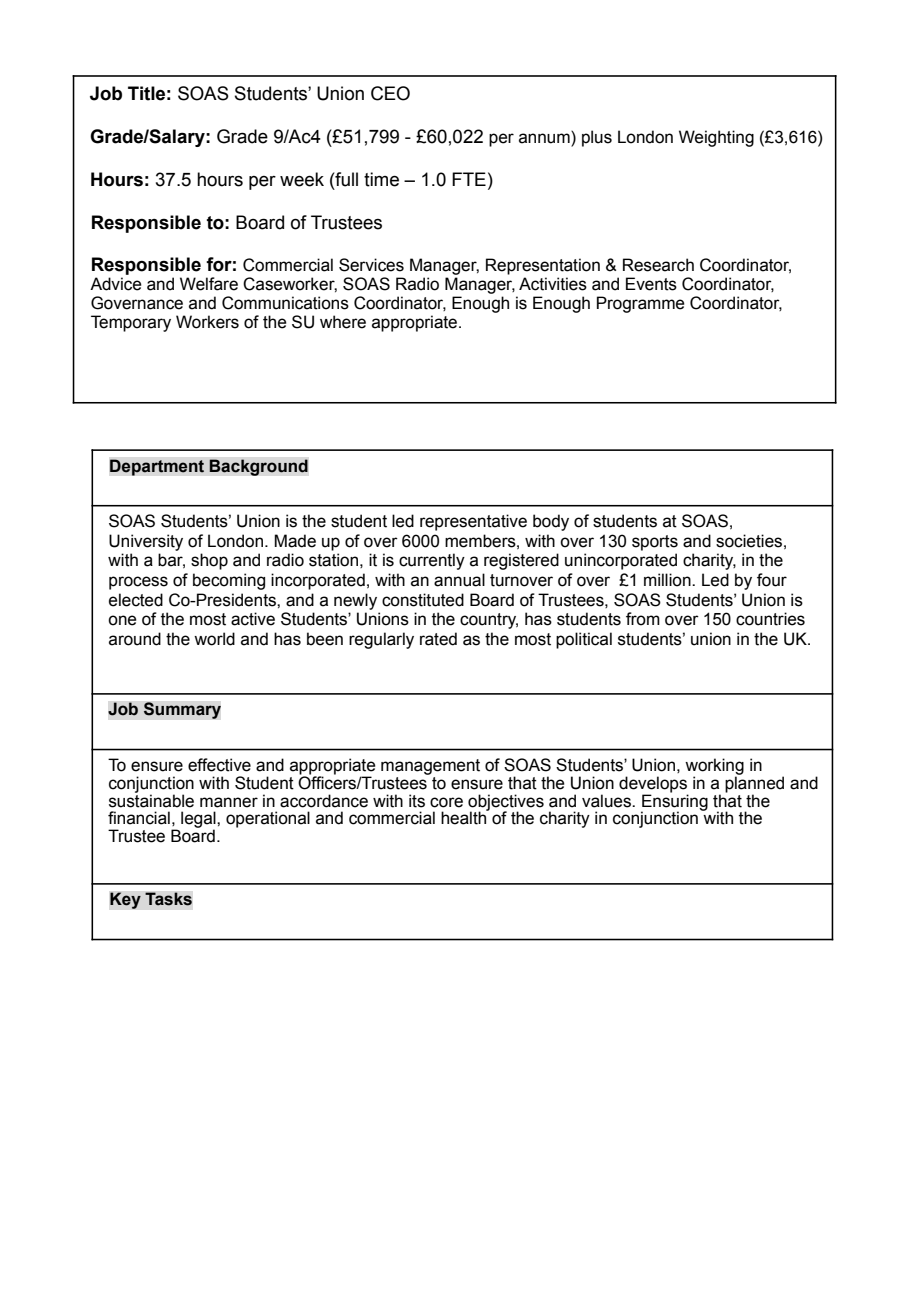  Describe the element at coordinates (655, 543) in the screenshot. I see `sports` at that location.
